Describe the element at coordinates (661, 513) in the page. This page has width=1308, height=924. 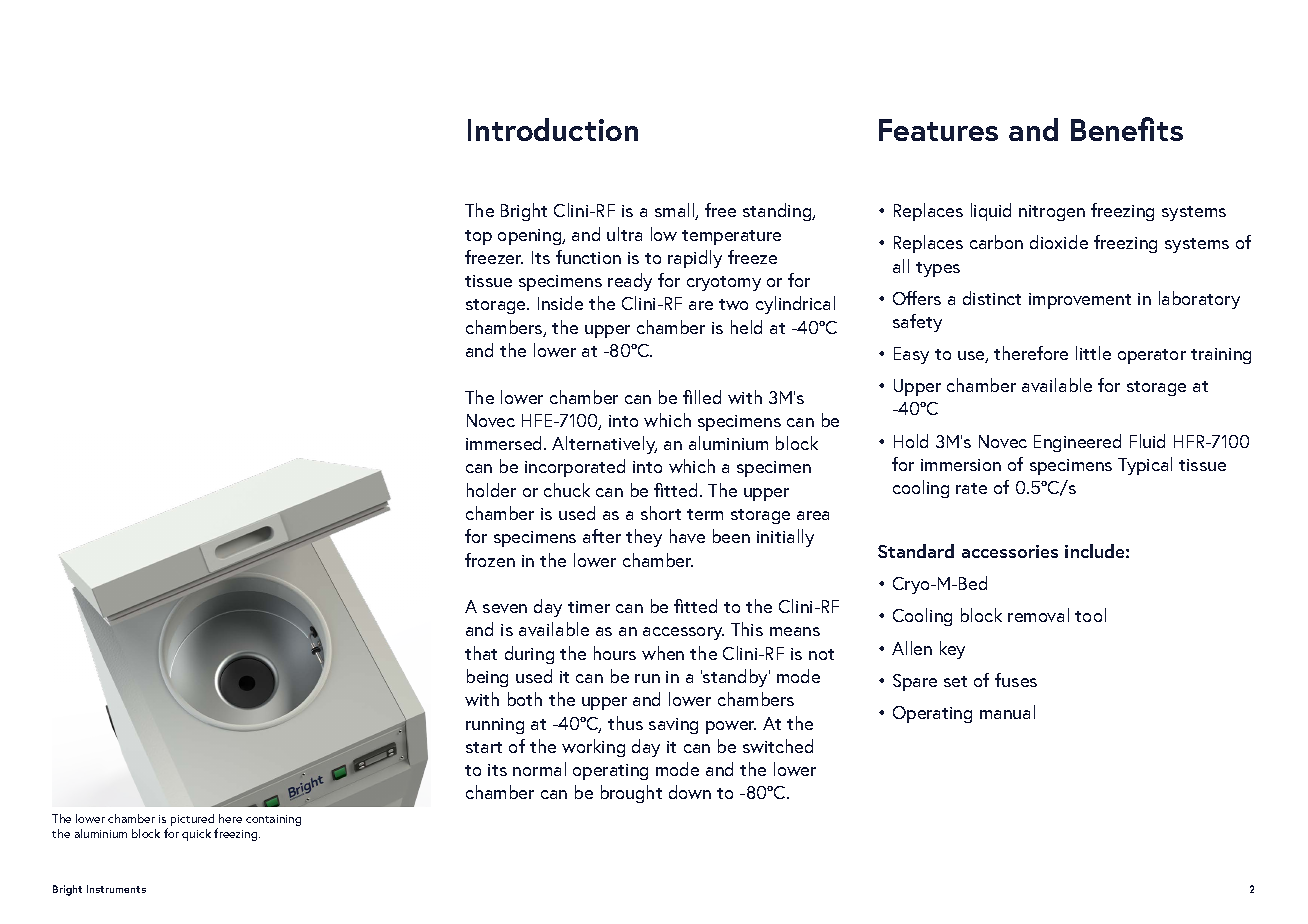
I see `short` at that location.
